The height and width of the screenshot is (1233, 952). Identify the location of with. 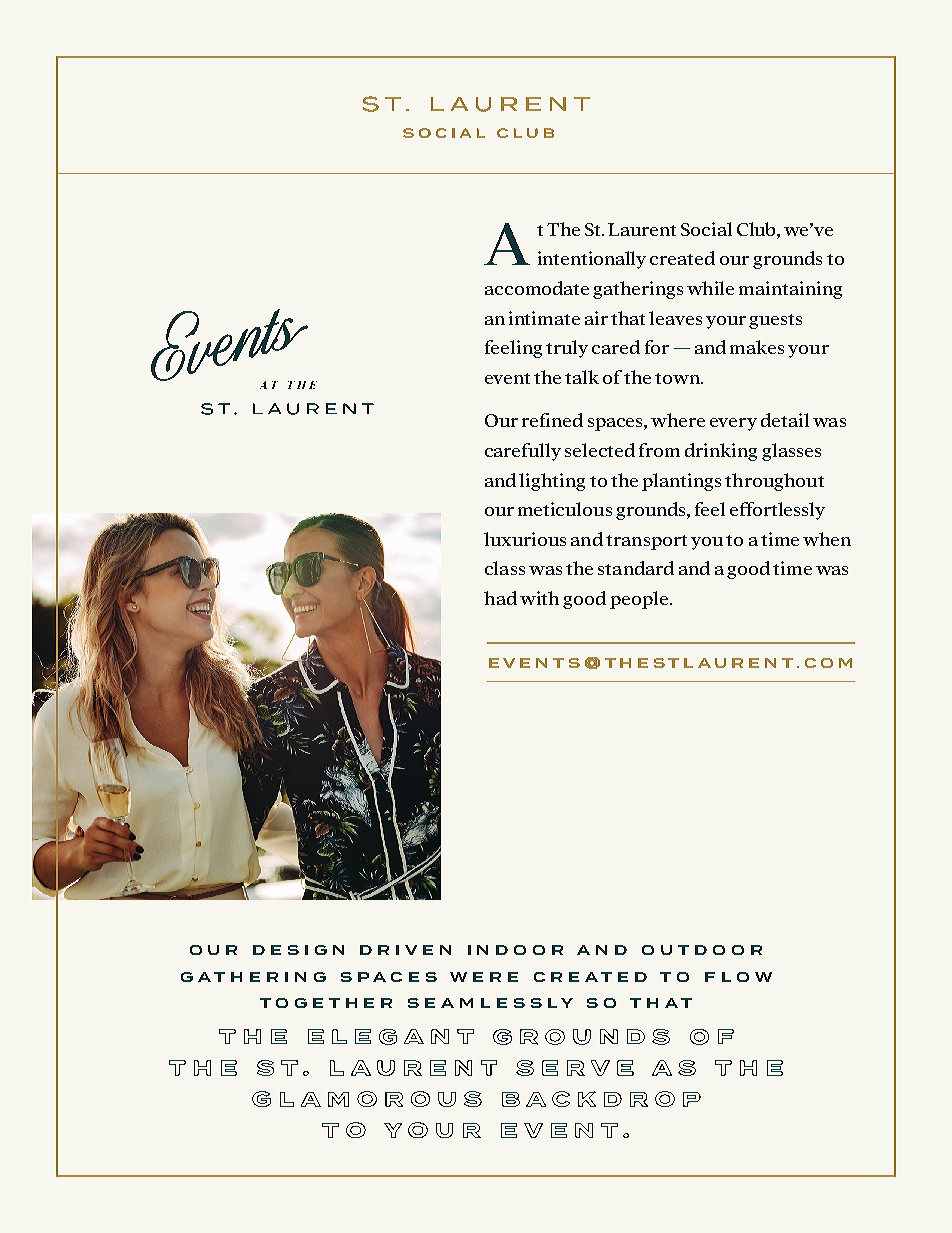
(539, 598).
